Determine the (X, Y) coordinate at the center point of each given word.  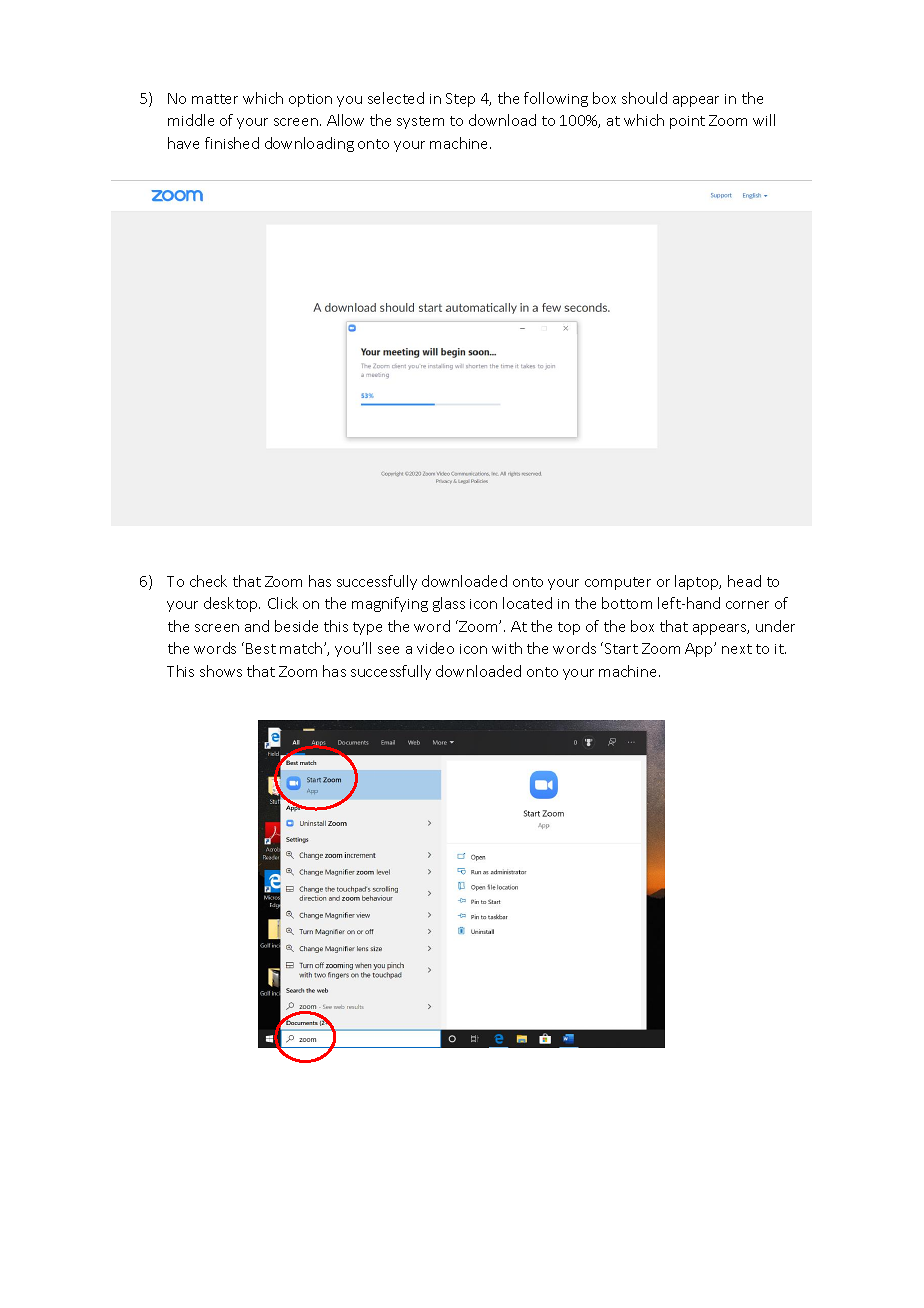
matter (215, 99)
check (208, 581)
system (420, 122)
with (507, 648)
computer (618, 583)
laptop (698, 582)
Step (460, 100)
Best (261, 648)
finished (232, 143)
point (687, 122)
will (764, 120)
